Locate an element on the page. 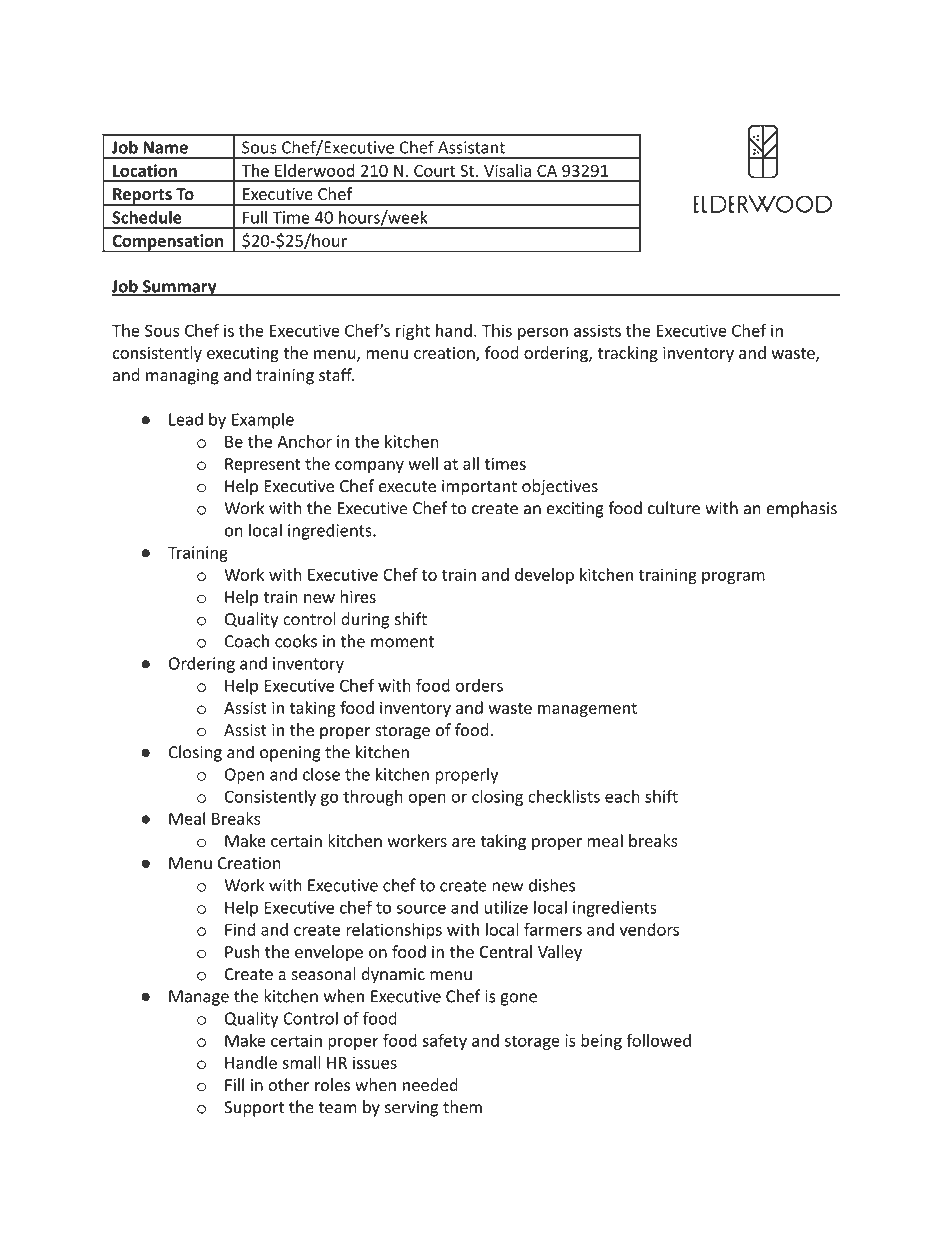 The width and height of the image is (952, 1233). well is located at coordinates (423, 463).
